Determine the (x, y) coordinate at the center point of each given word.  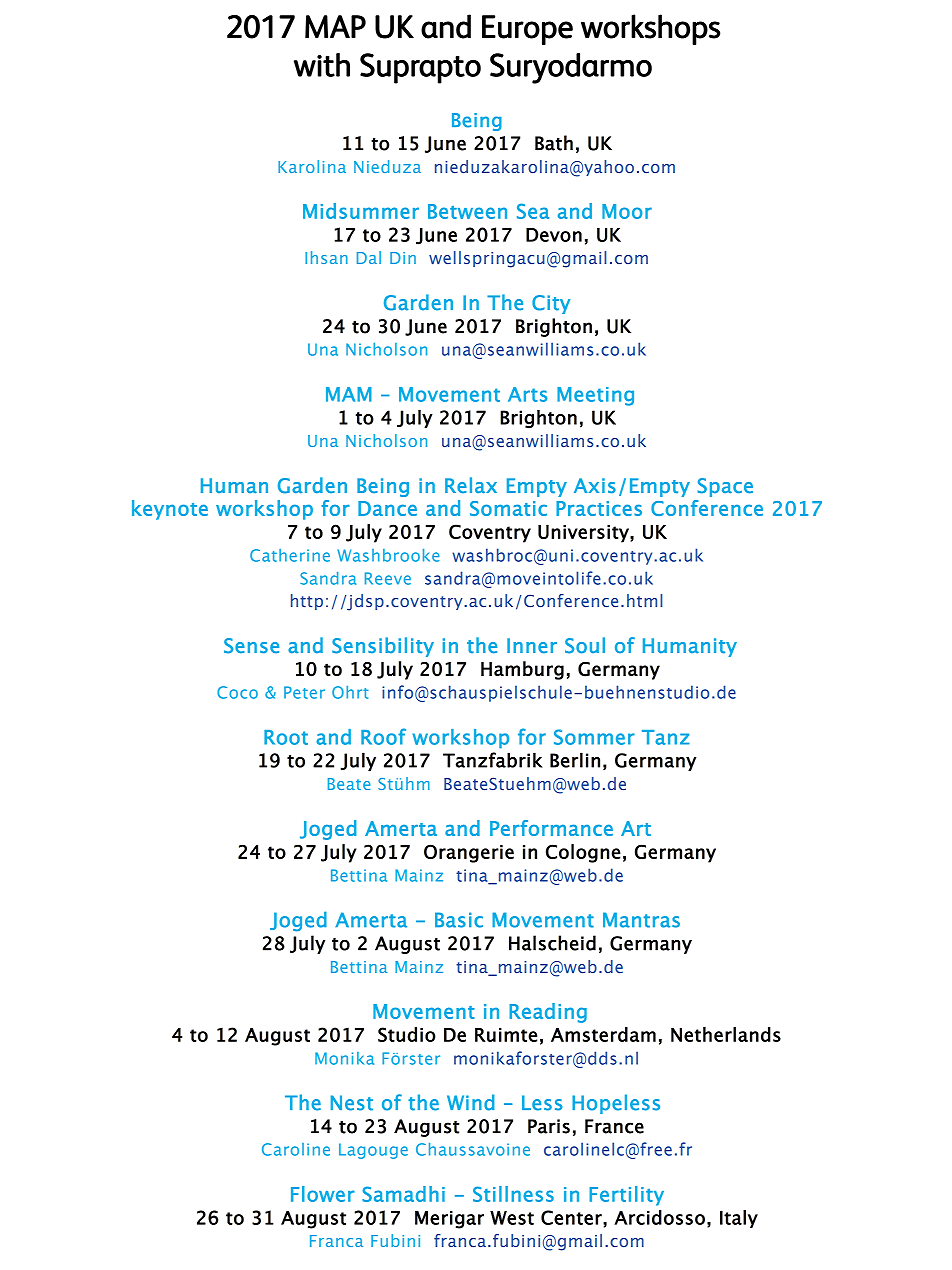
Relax (471, 485)
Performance (551, 828)
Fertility (626, 1196)
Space (725, 487)
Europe (527, 30)
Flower (323, 1194)
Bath (554, 143)
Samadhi (403, 1194)
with (322, 65)
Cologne (583, 853)
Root (286, 737)
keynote (170, 510)
